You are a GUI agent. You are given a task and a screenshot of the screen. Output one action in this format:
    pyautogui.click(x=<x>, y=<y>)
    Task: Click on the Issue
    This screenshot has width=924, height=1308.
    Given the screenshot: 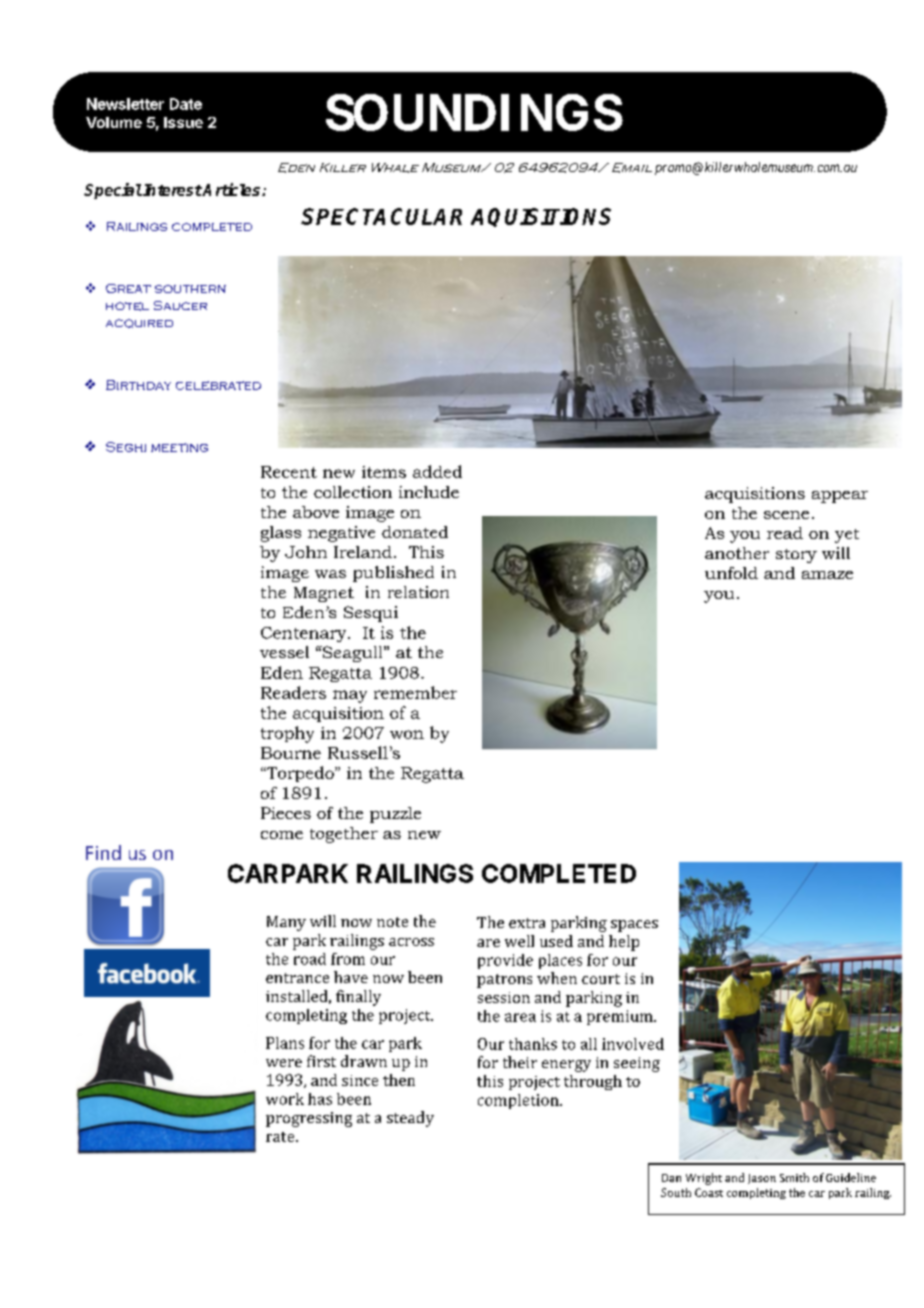 What is the action you would take?
    pyautogui.click(x=183, y=122)
